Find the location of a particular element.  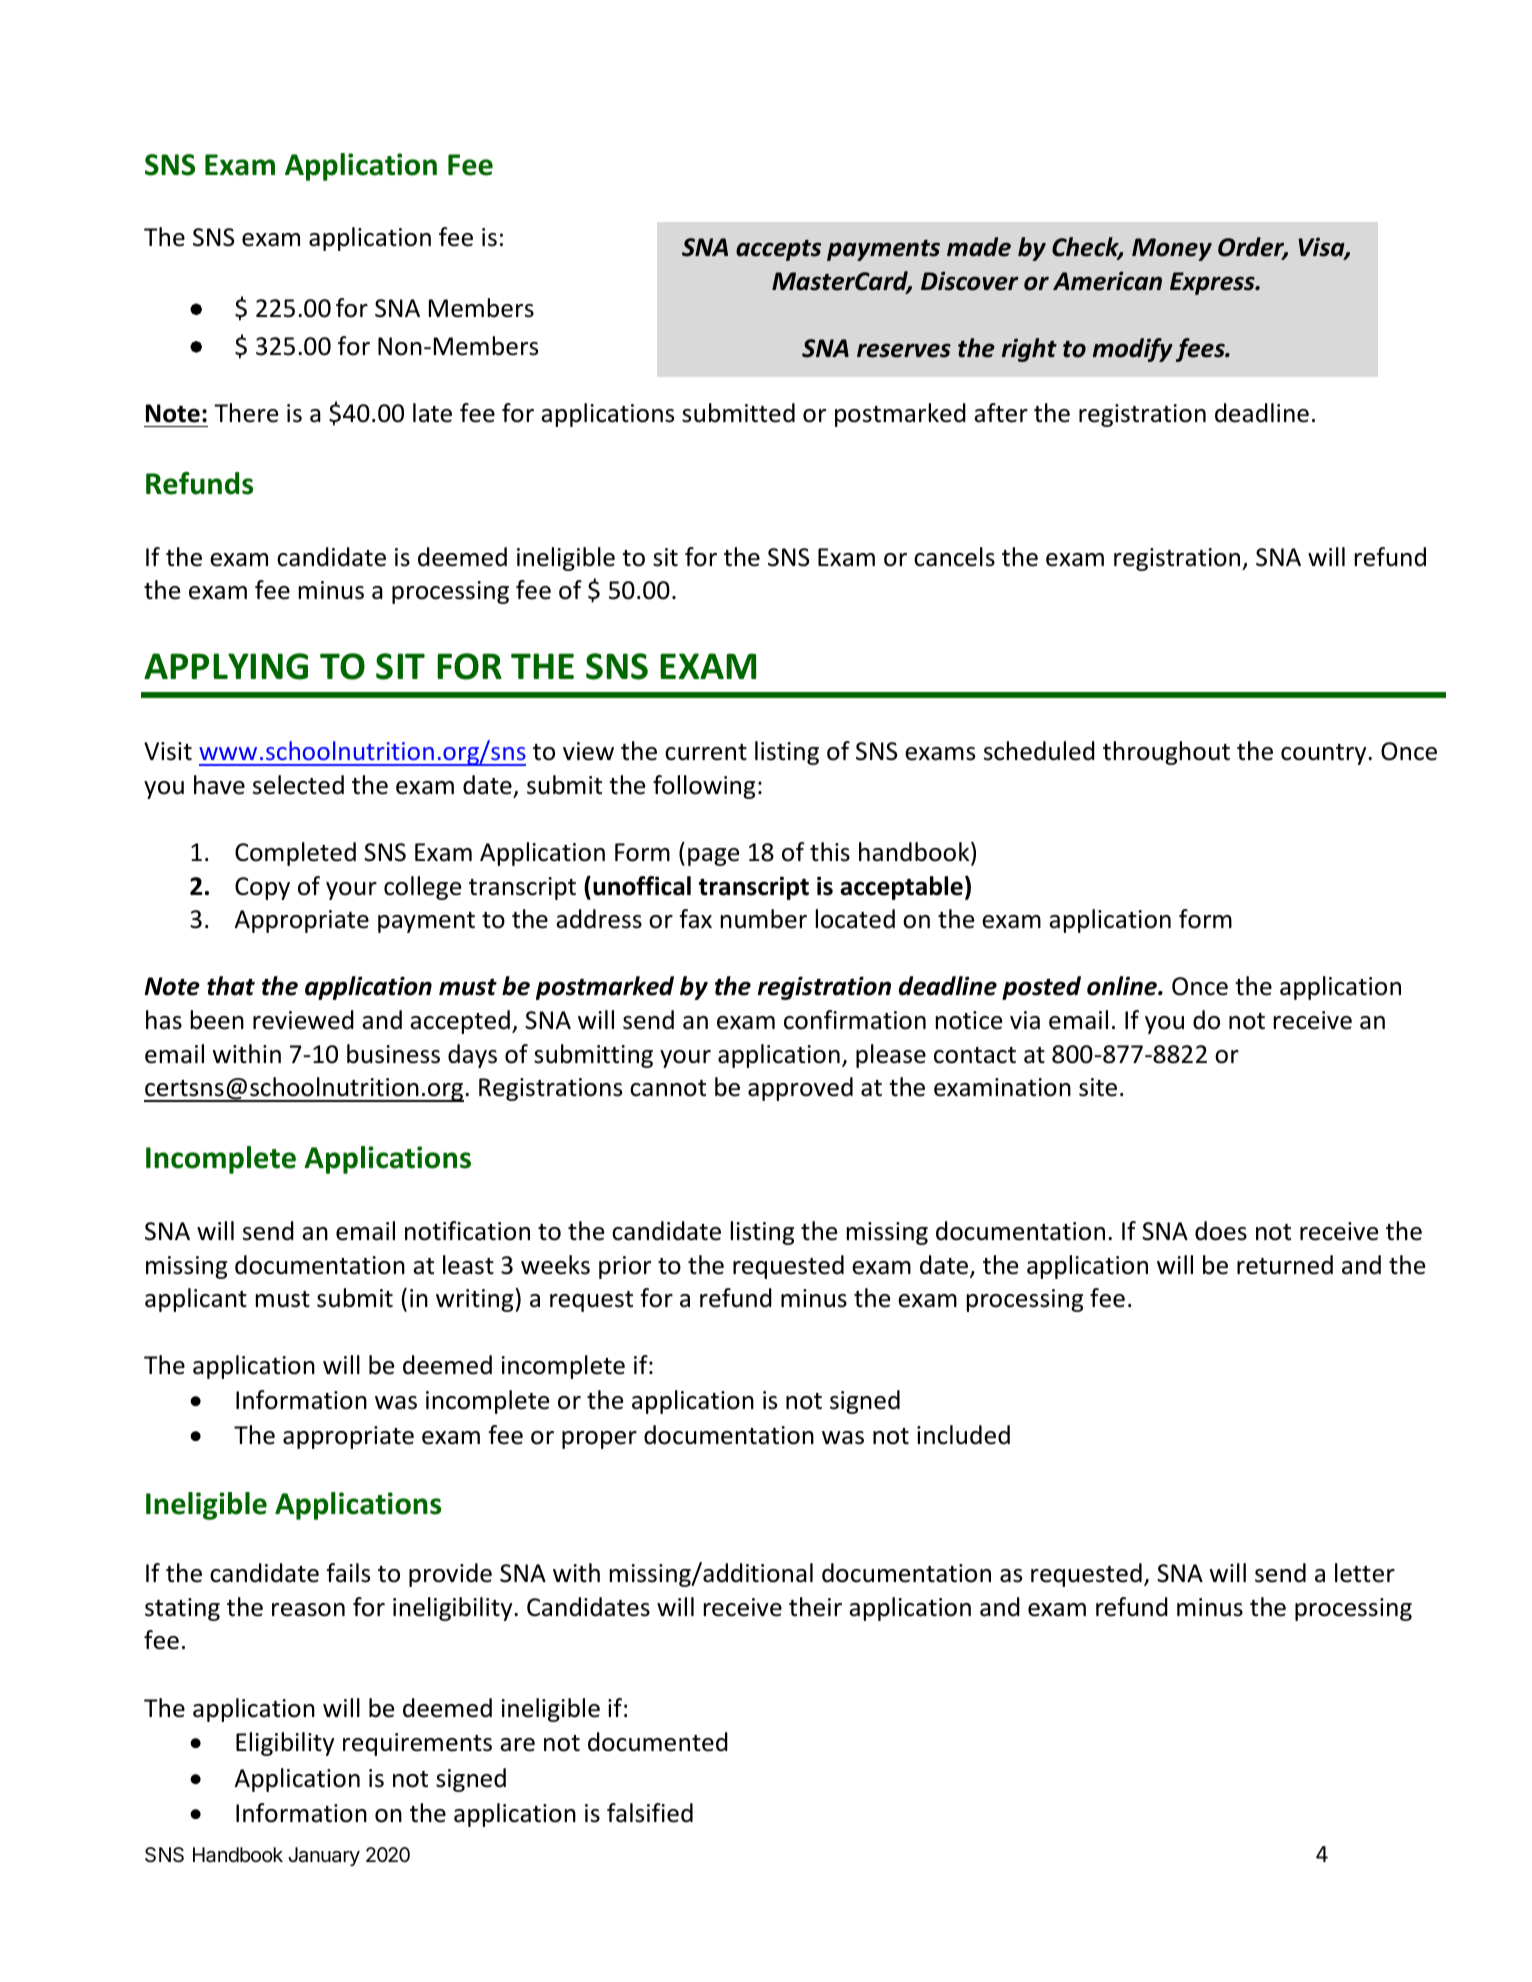

falsified is located at coordinates (650, 1813).
